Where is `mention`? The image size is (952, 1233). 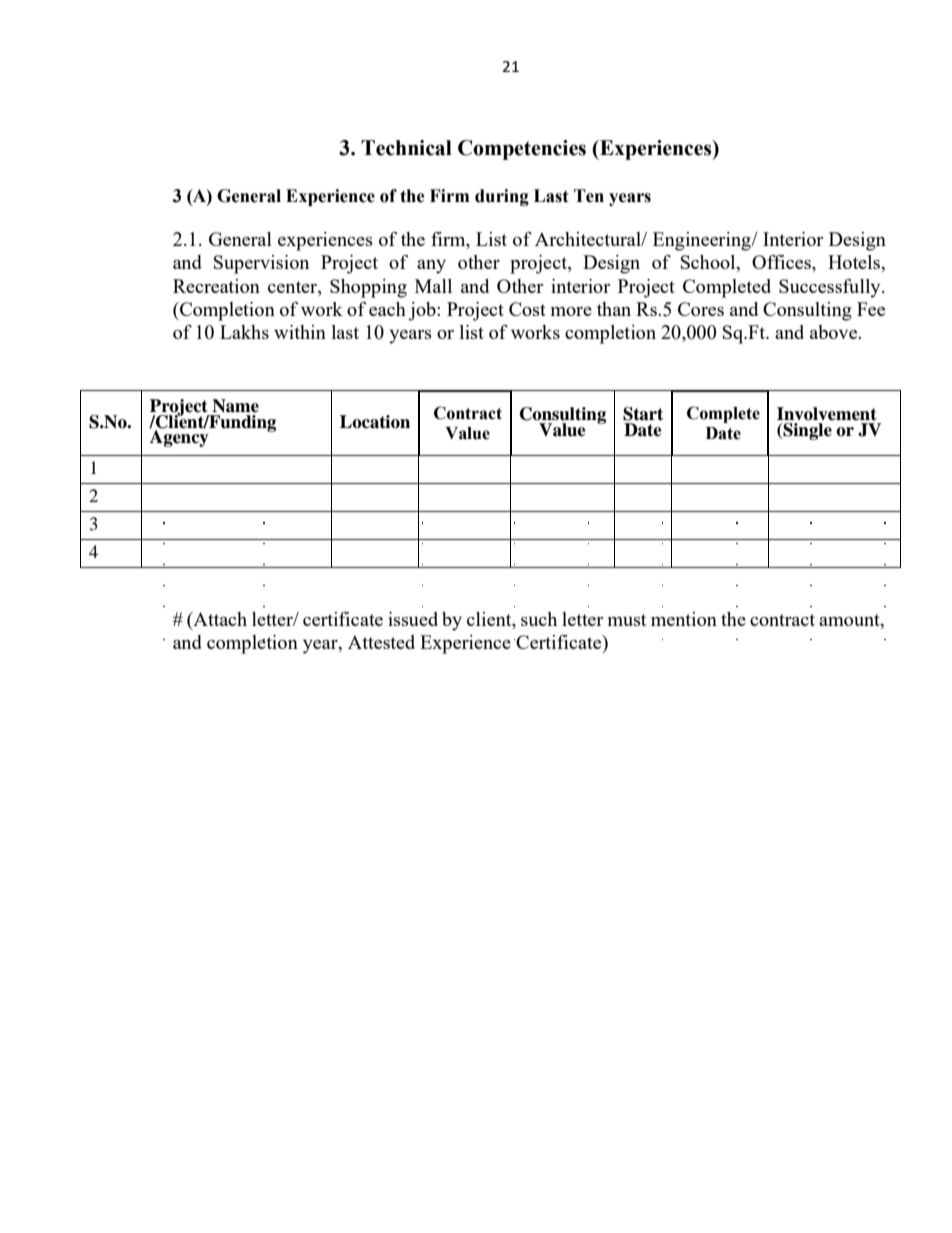 mention is located at coordinates (684, 619).
